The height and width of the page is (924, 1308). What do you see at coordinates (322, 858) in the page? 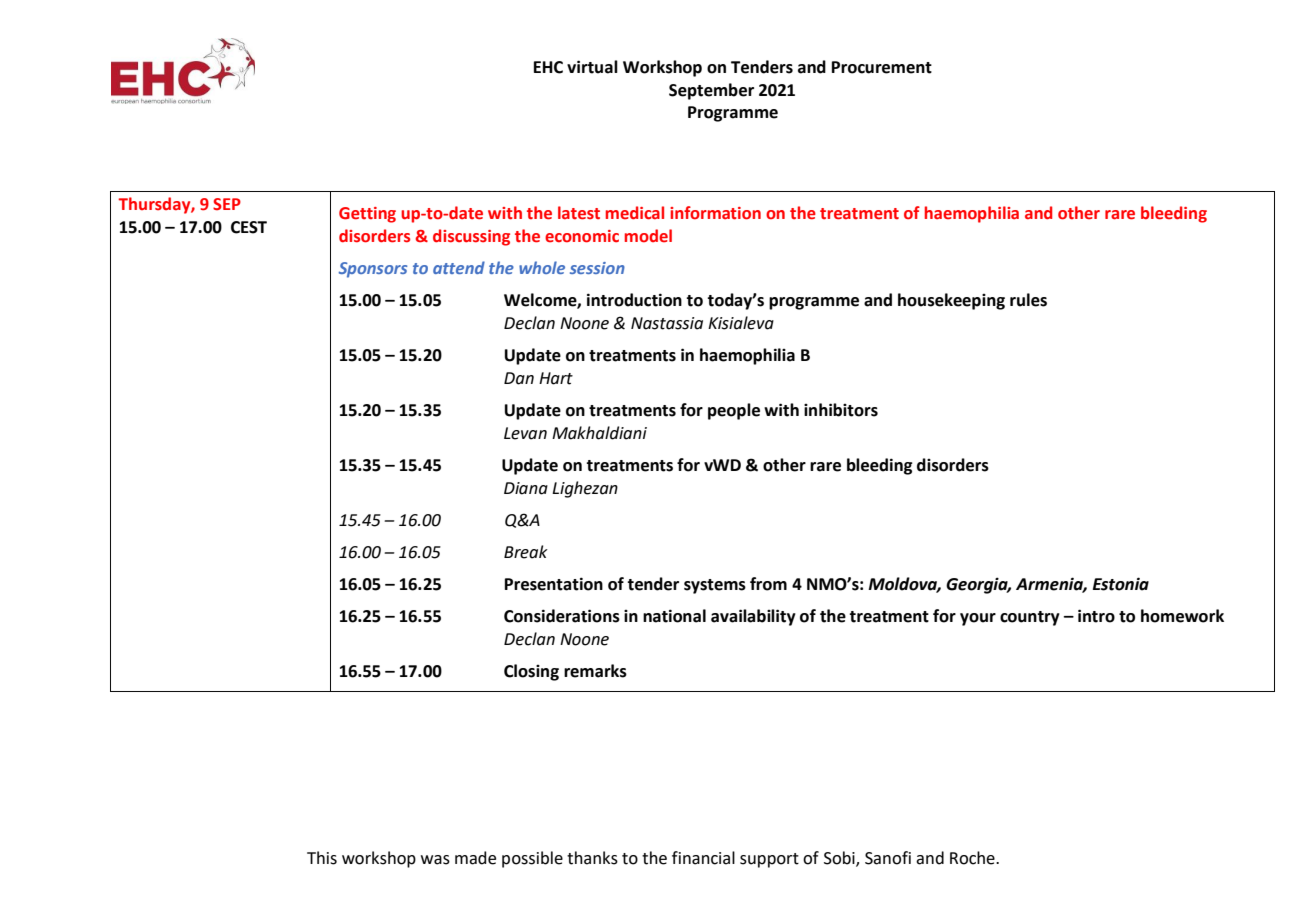
I see `This` at bounding box center [322, 858].
